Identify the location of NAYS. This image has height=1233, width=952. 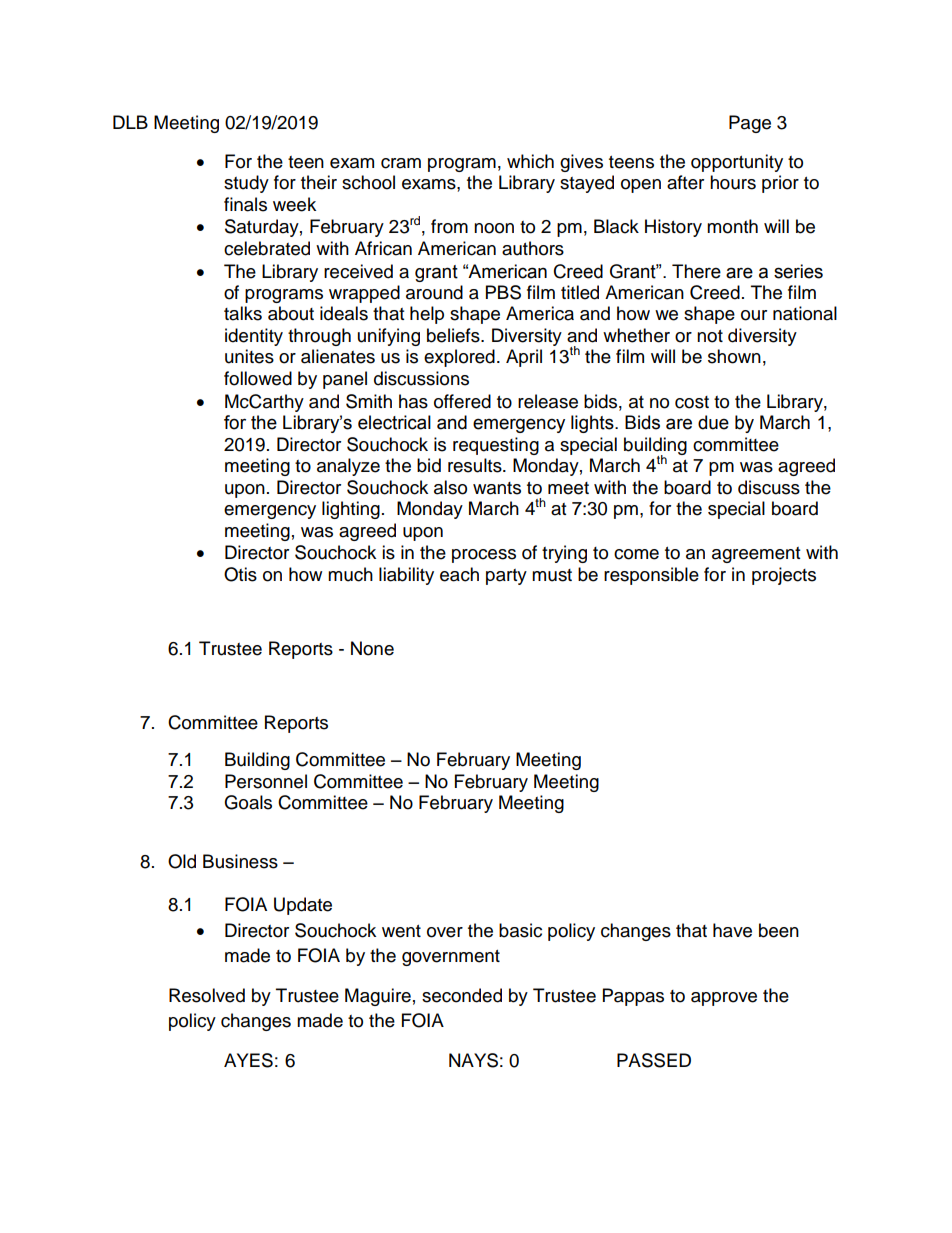
(473, 1060).
